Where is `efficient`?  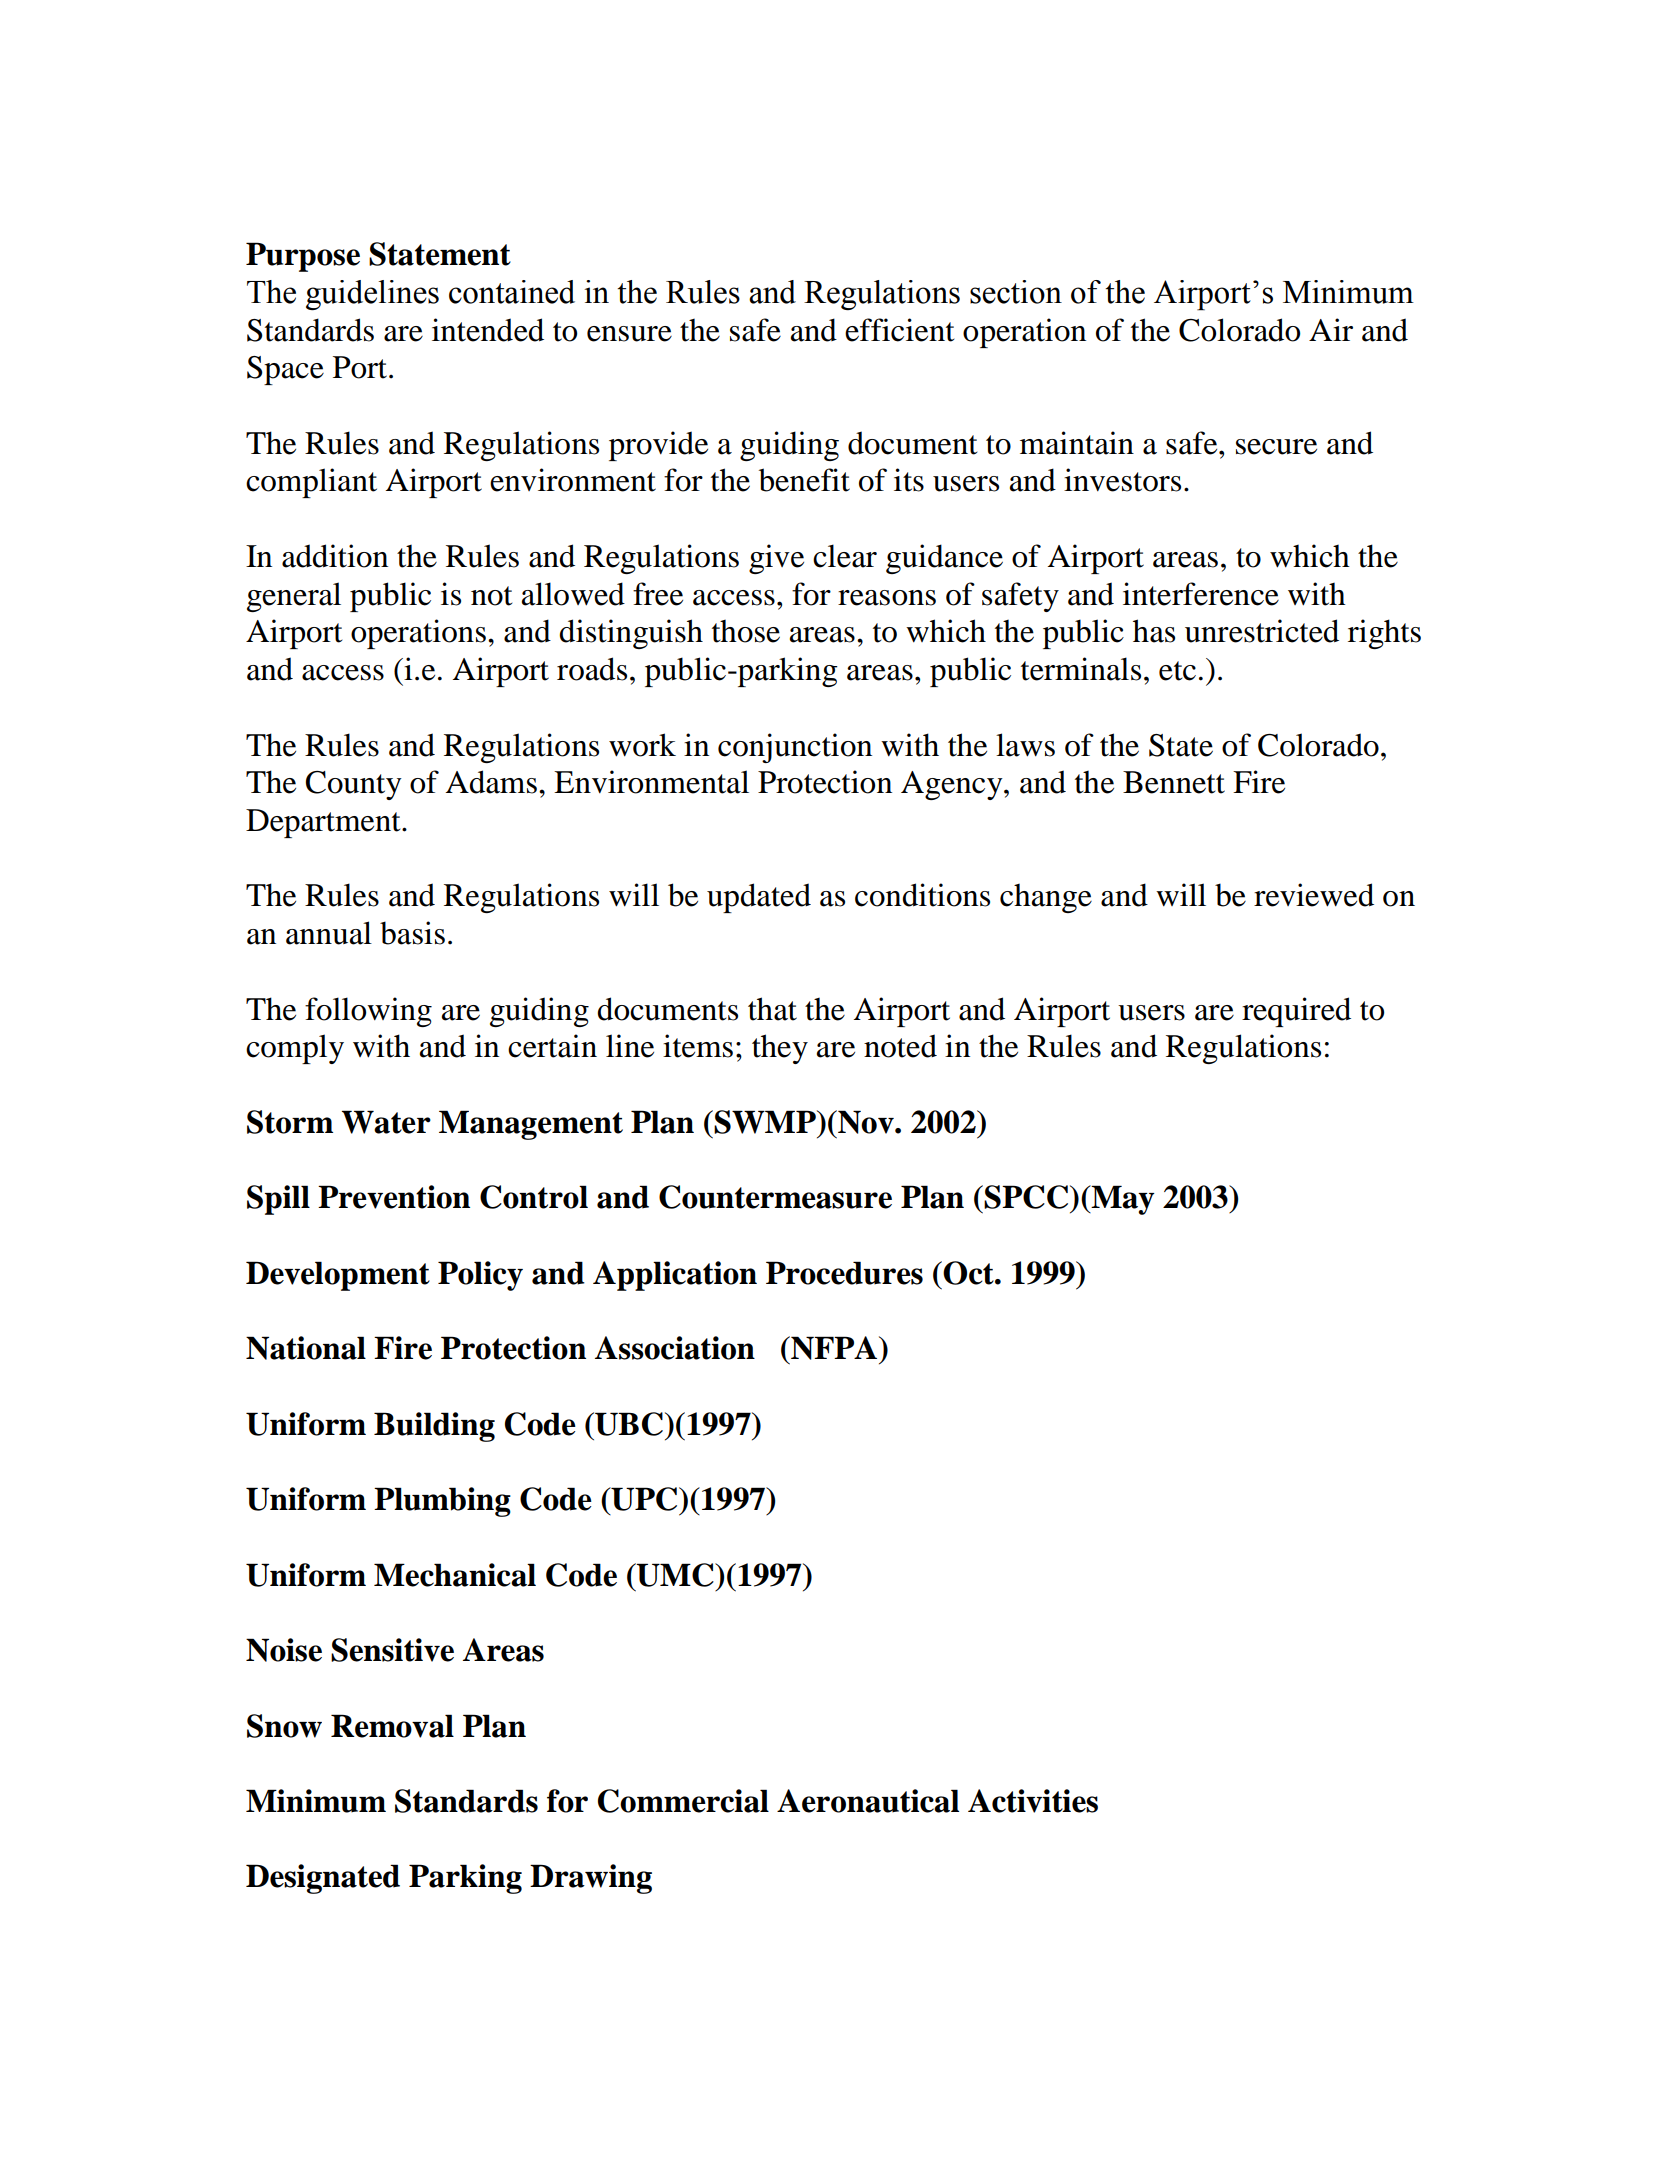 efficient is located at coordinates (899, 330).
